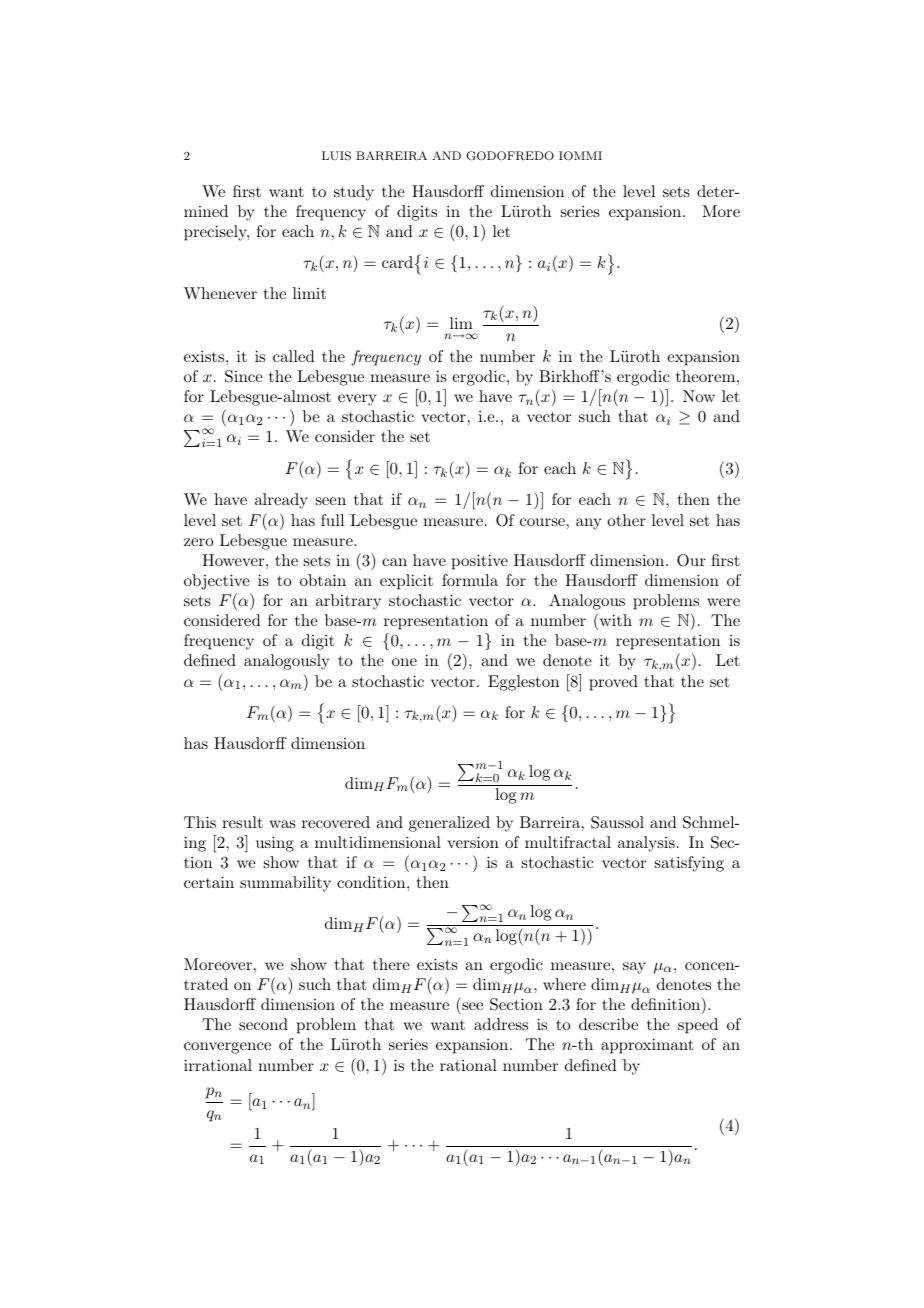 The width and height of the screenshot is (924, 1308). What do you see at coordinates (336, 156) in the screenshot?
I see `LUIS` at bounding box center [336, 156].
